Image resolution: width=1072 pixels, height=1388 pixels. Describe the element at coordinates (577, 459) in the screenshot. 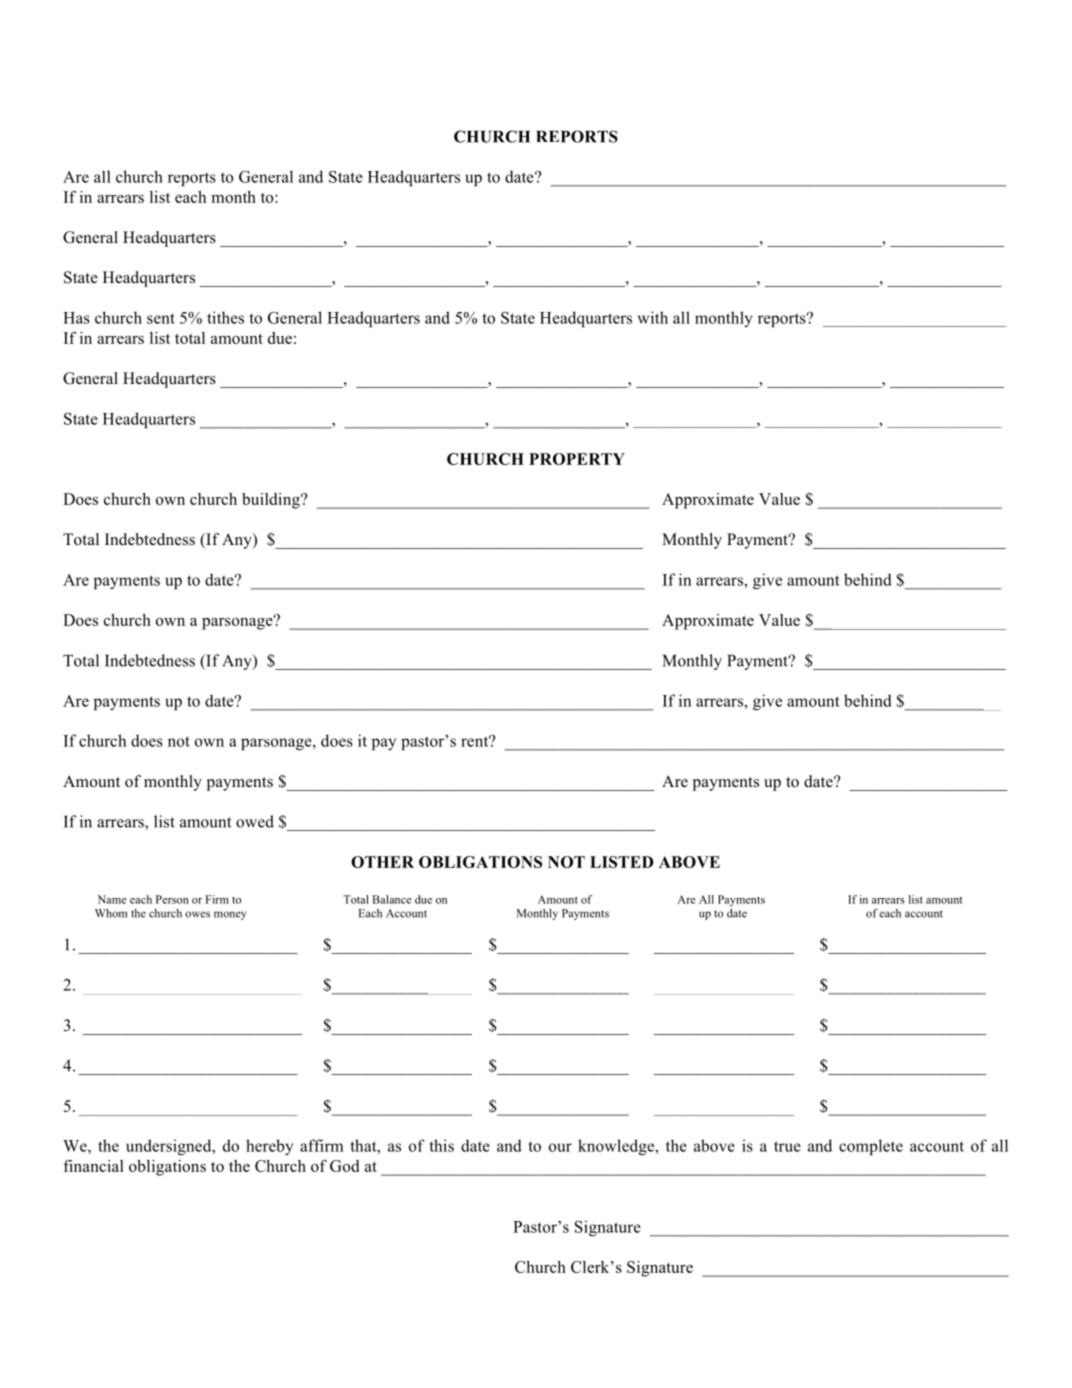

I see `PROPERTY` at that location.
